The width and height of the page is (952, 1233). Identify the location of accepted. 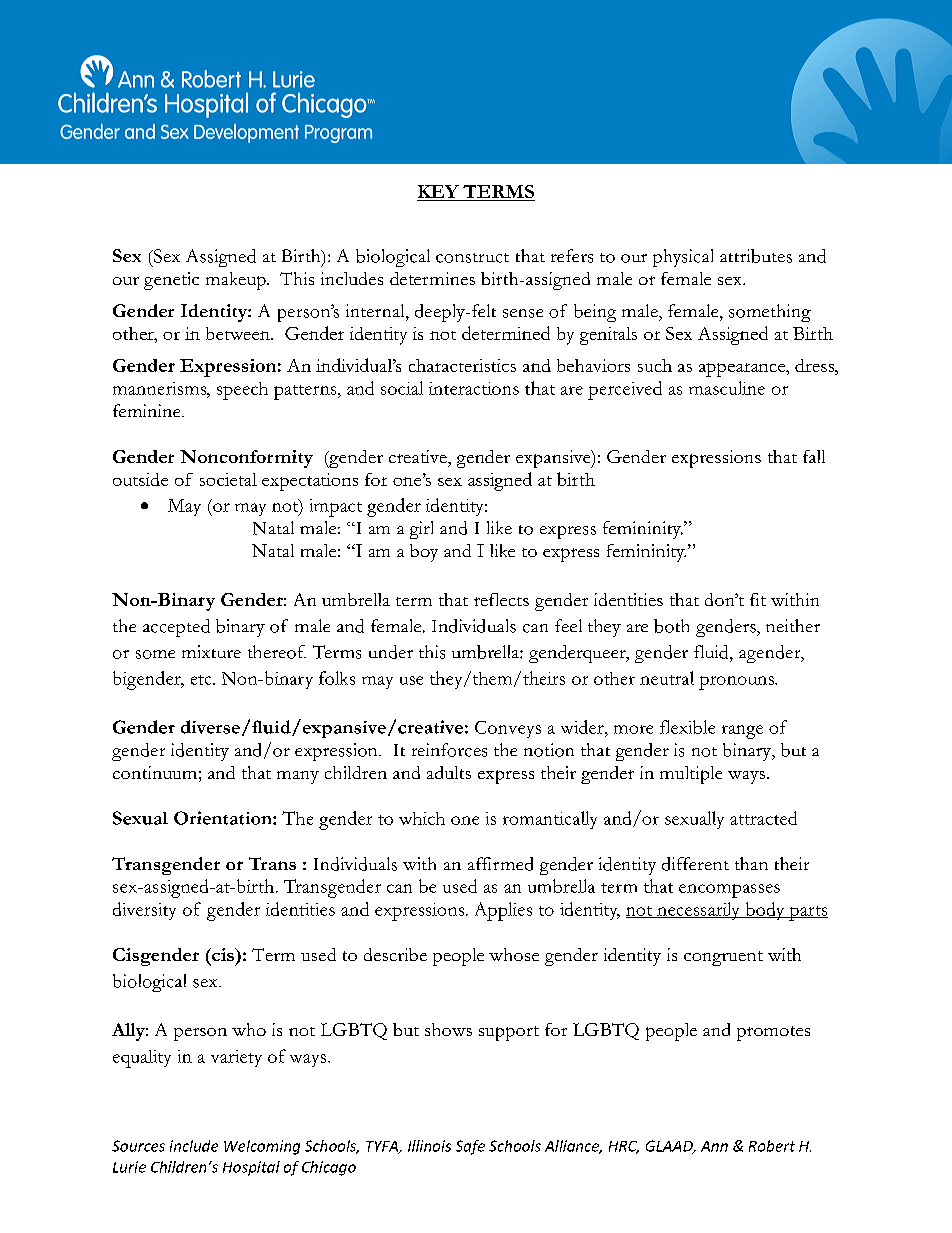
(176, 628).
